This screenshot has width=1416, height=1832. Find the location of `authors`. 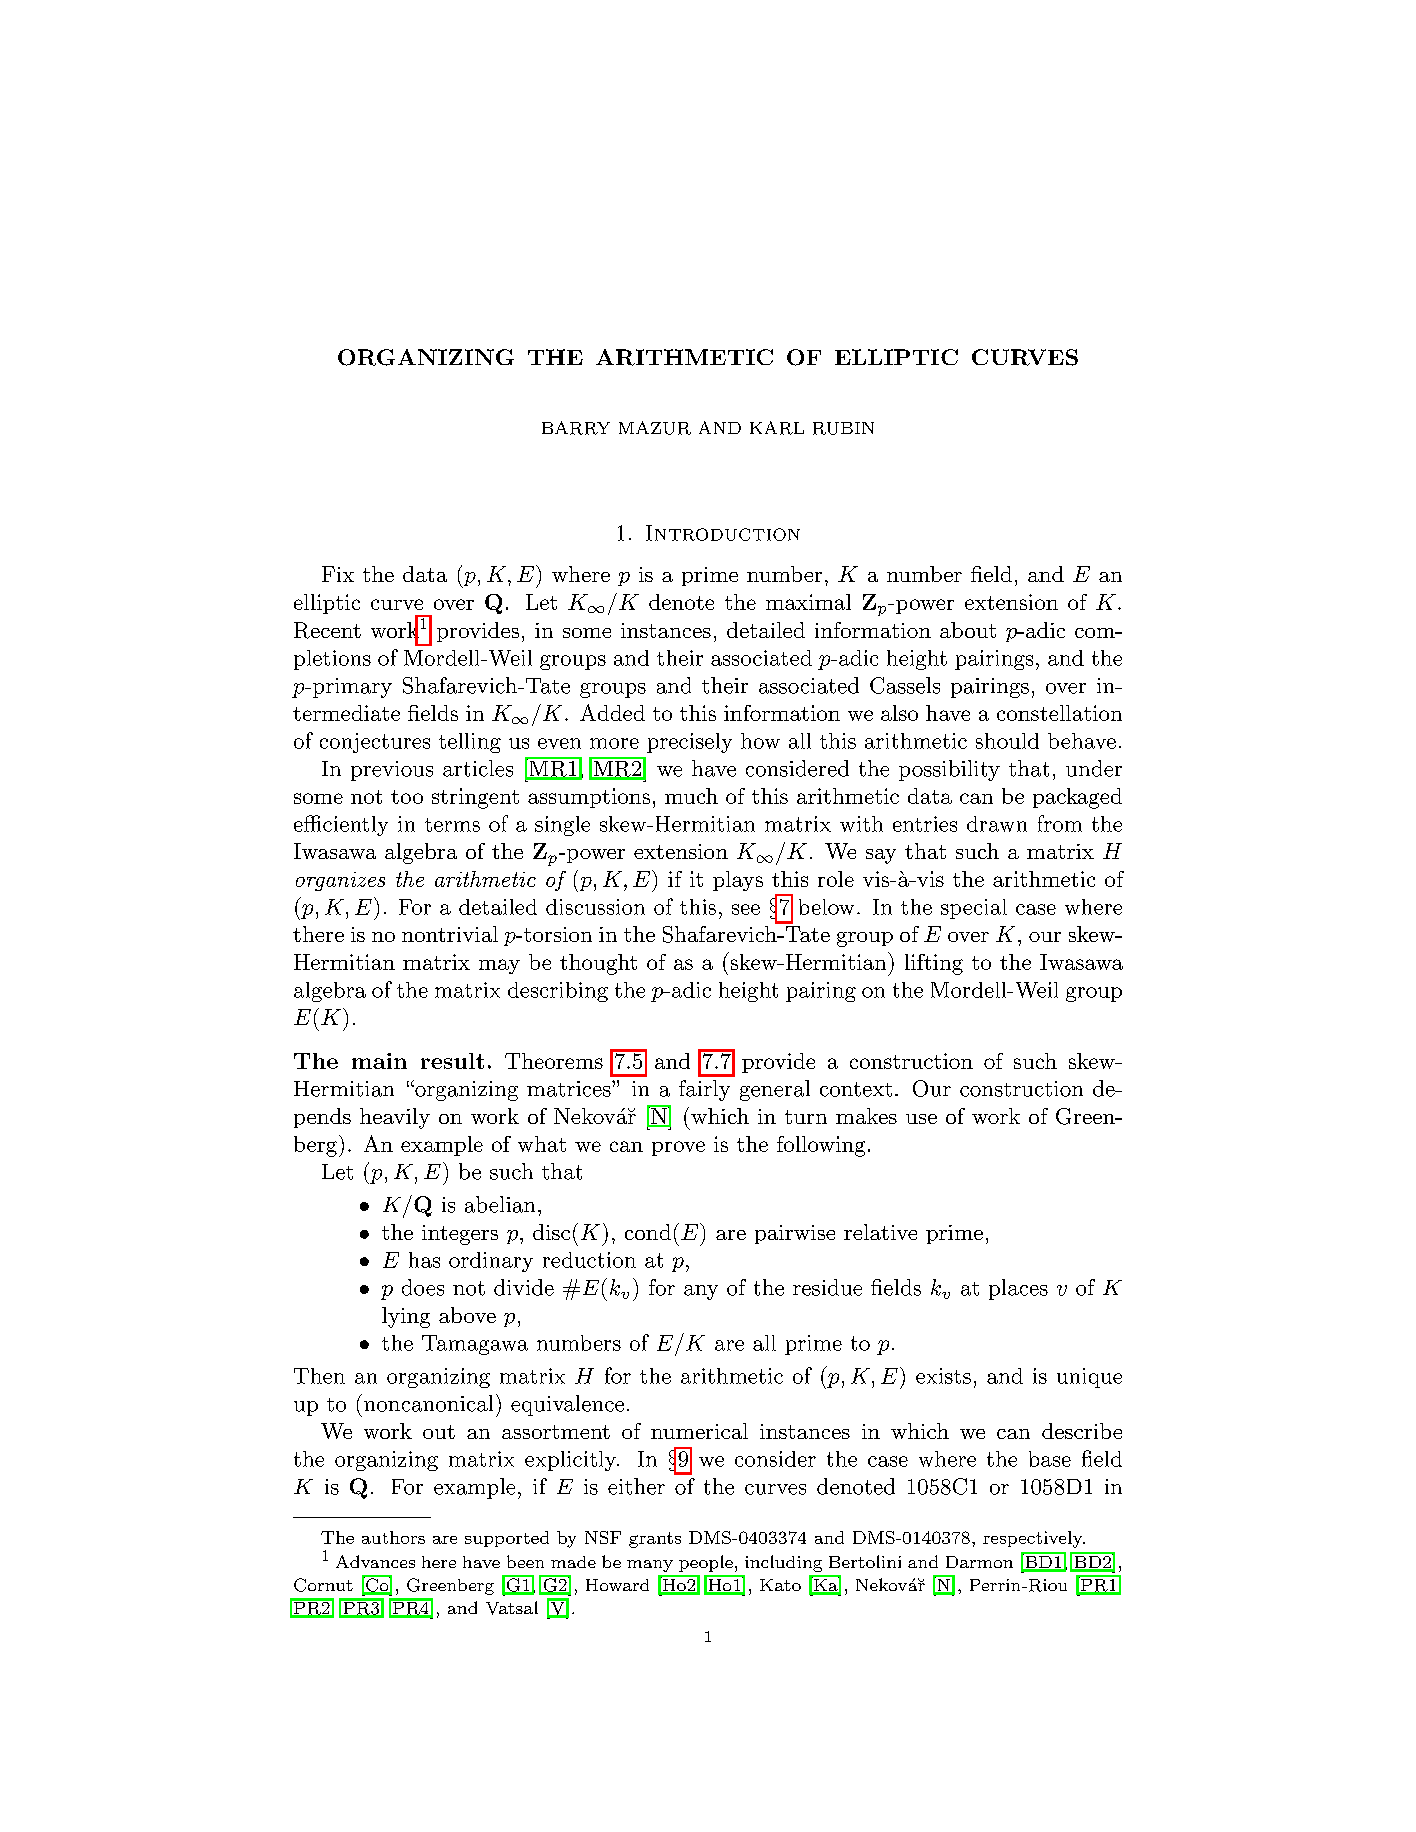

authors is located at coordinates (393, 1537).
